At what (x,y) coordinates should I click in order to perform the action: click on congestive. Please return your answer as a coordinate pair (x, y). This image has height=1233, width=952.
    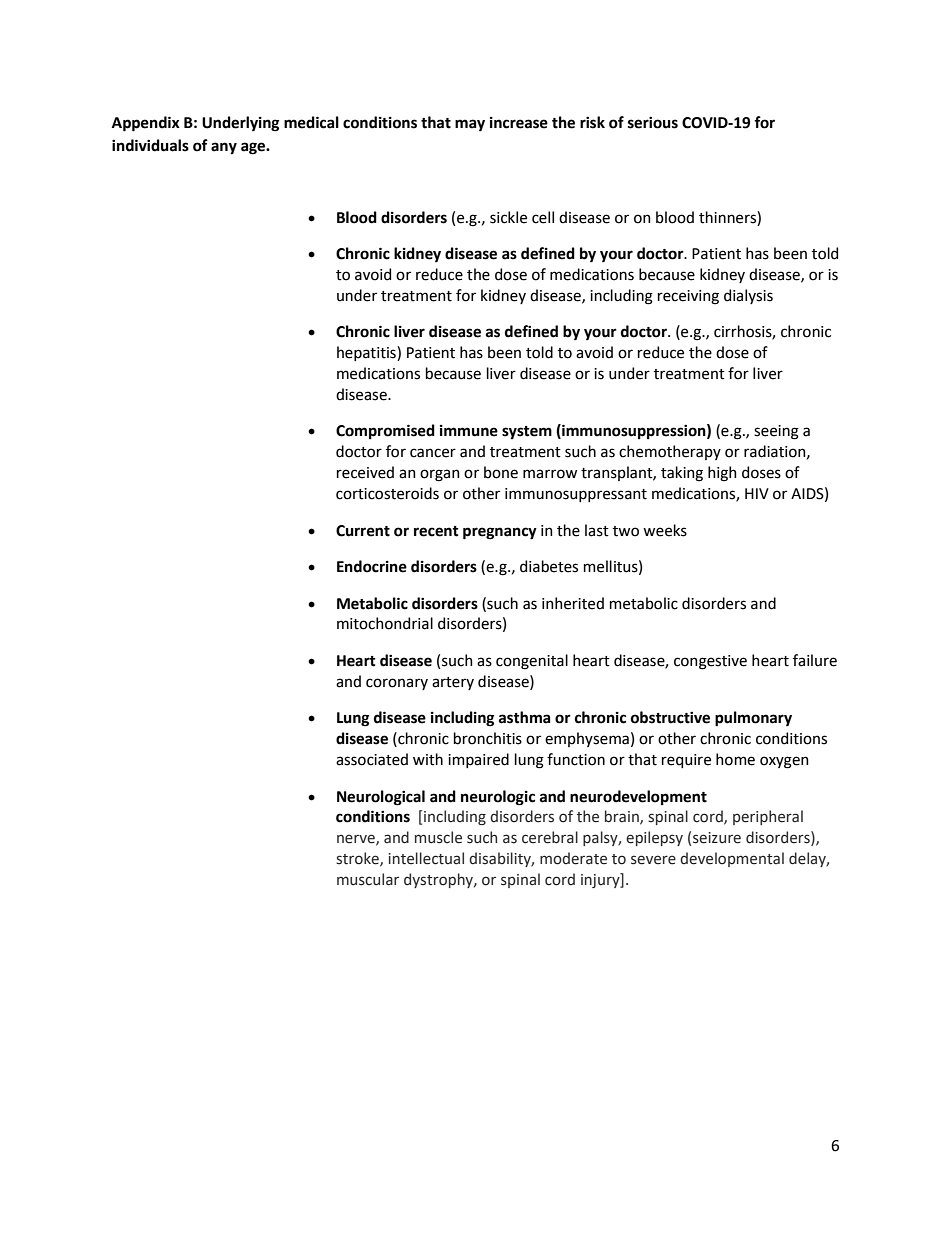
    Looking at the image, I should click on (710, 662).
